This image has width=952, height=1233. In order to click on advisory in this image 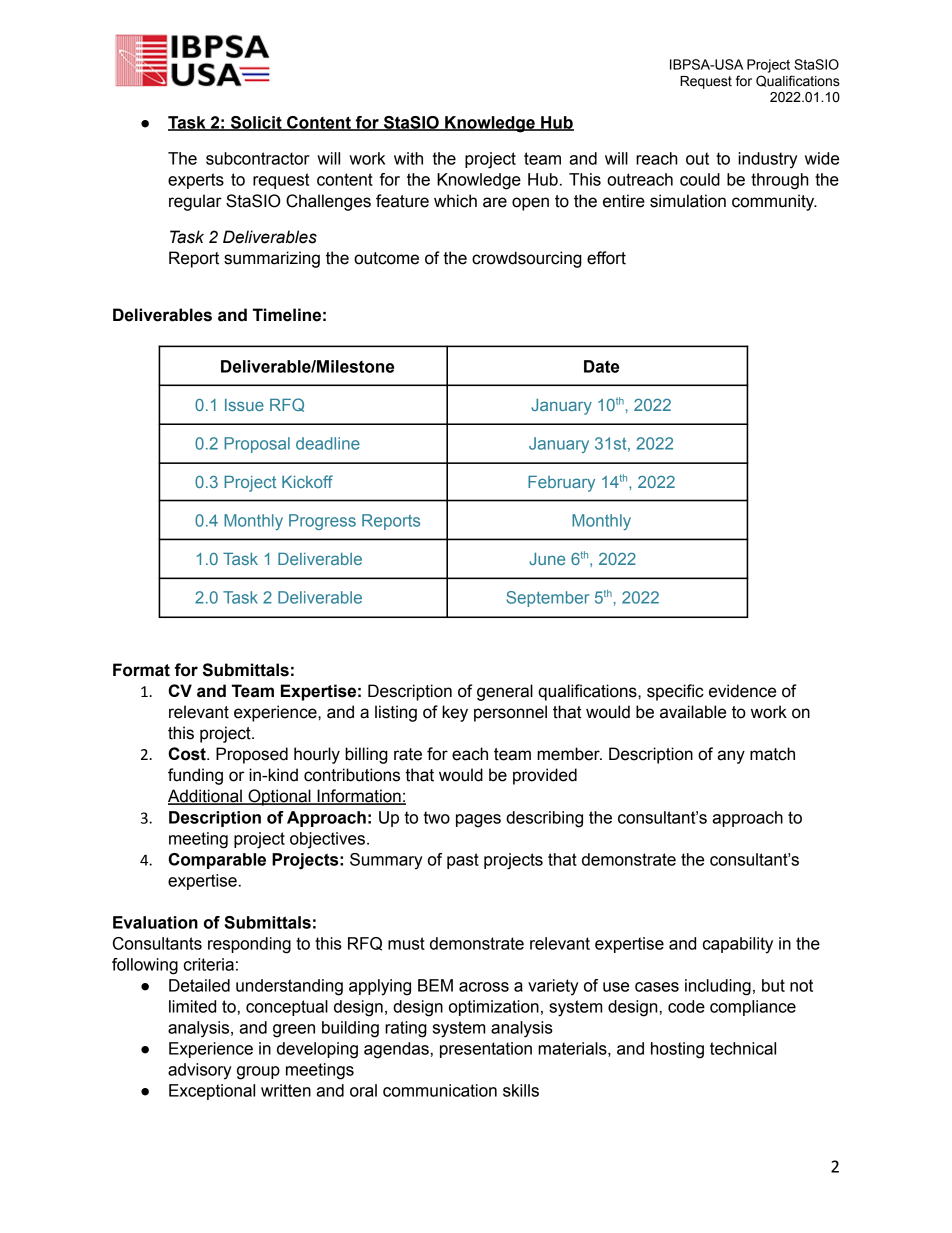, I will do `click(200, 1071)`.
